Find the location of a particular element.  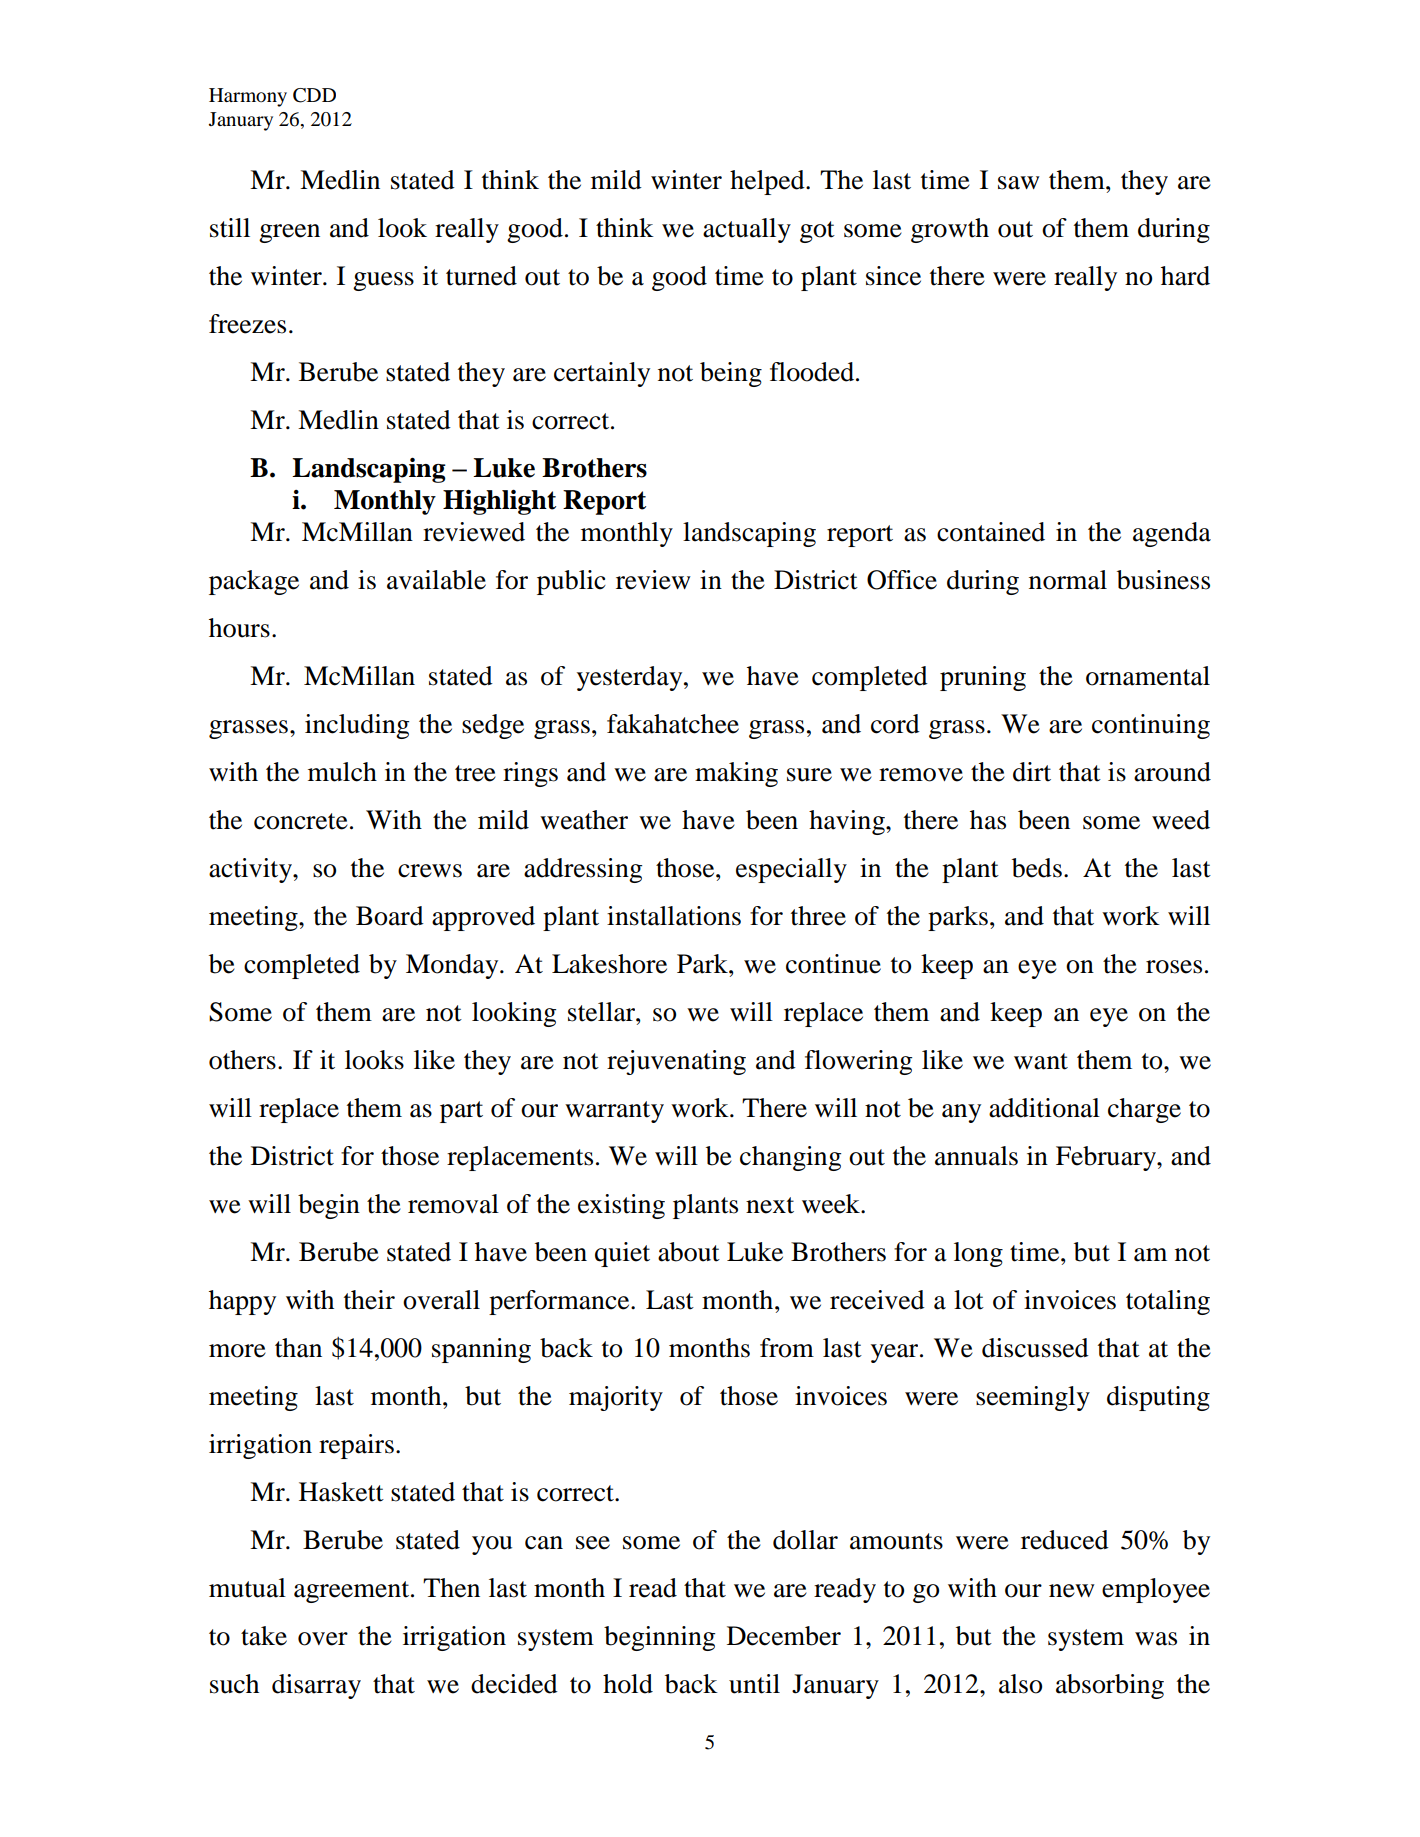

installations is located at coordinates (674, 916).
